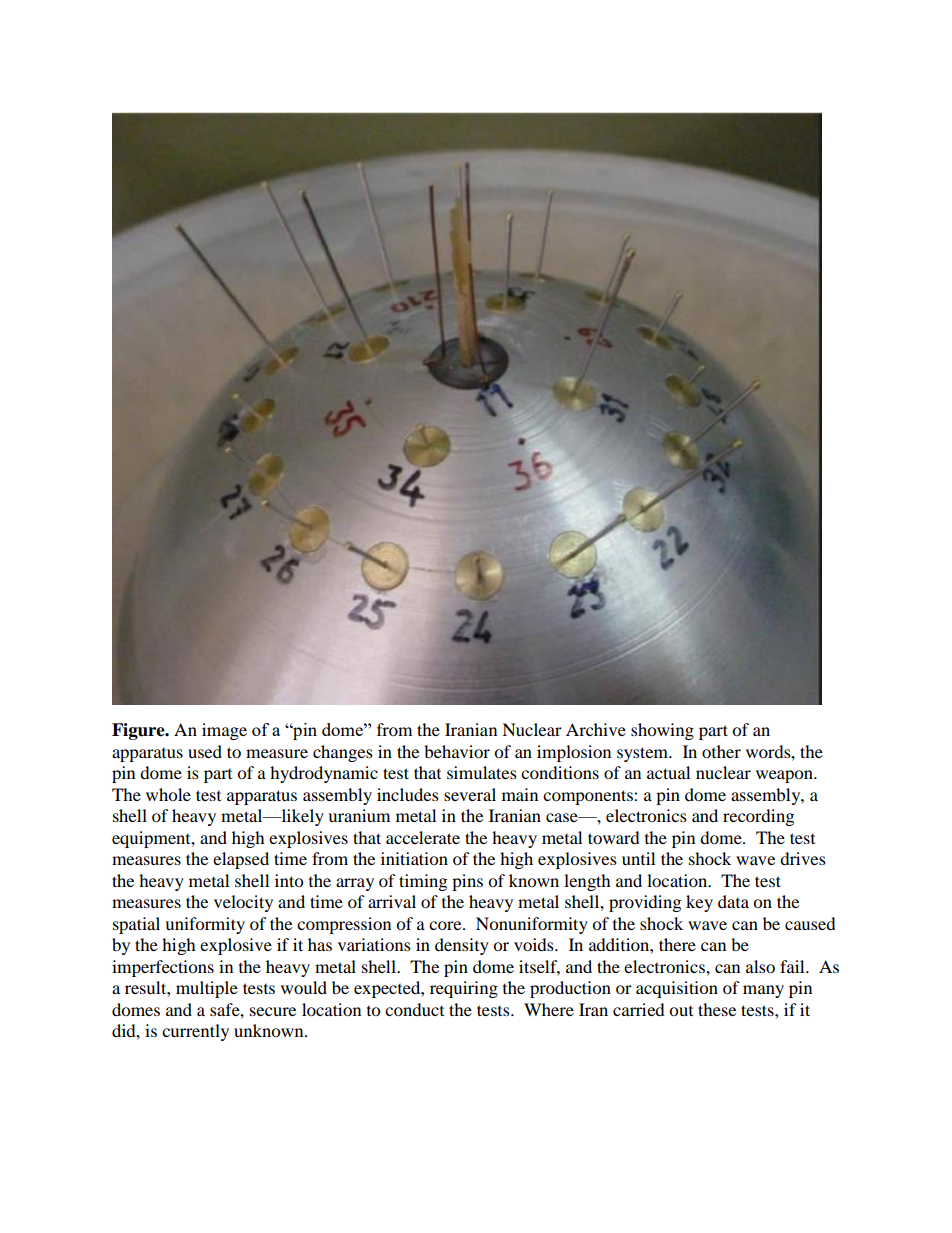 The image size is (952, 1233). I want to click on behavior, so click(457, 751).
